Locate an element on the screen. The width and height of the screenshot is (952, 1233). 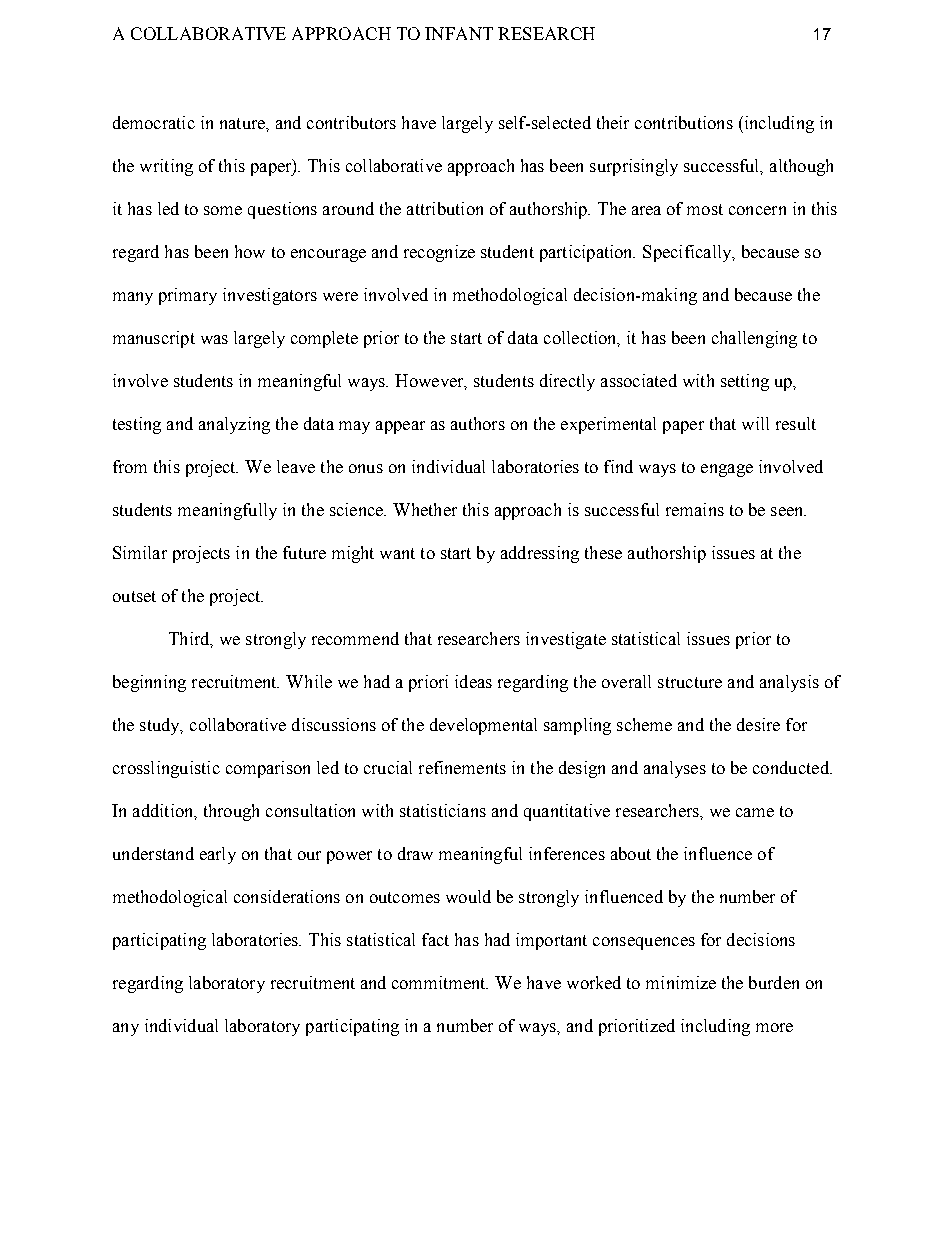
Whether is located at coordinates (425, 509).
